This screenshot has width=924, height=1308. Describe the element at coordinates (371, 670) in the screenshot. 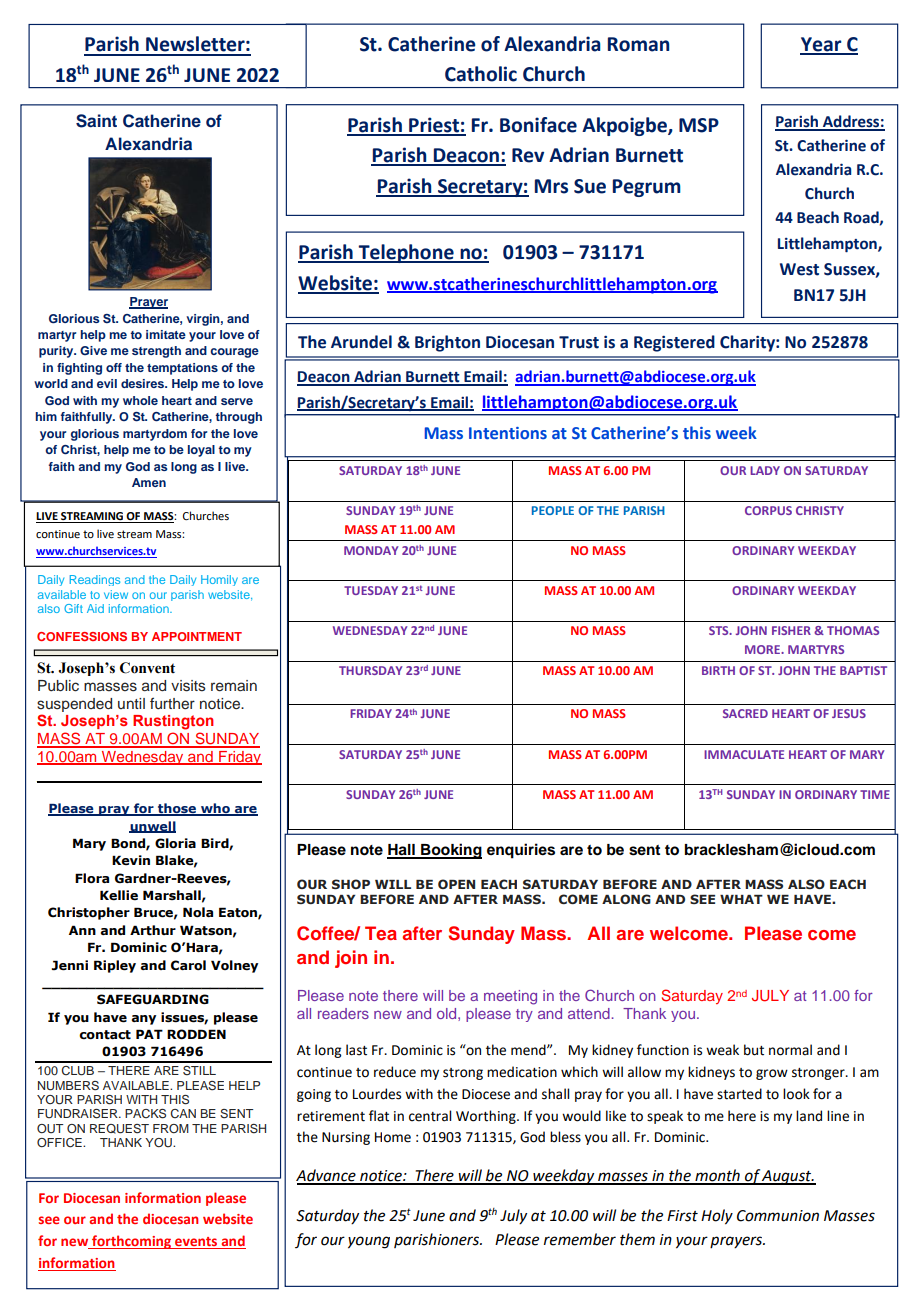

I see `THURSDAY` at that location.
